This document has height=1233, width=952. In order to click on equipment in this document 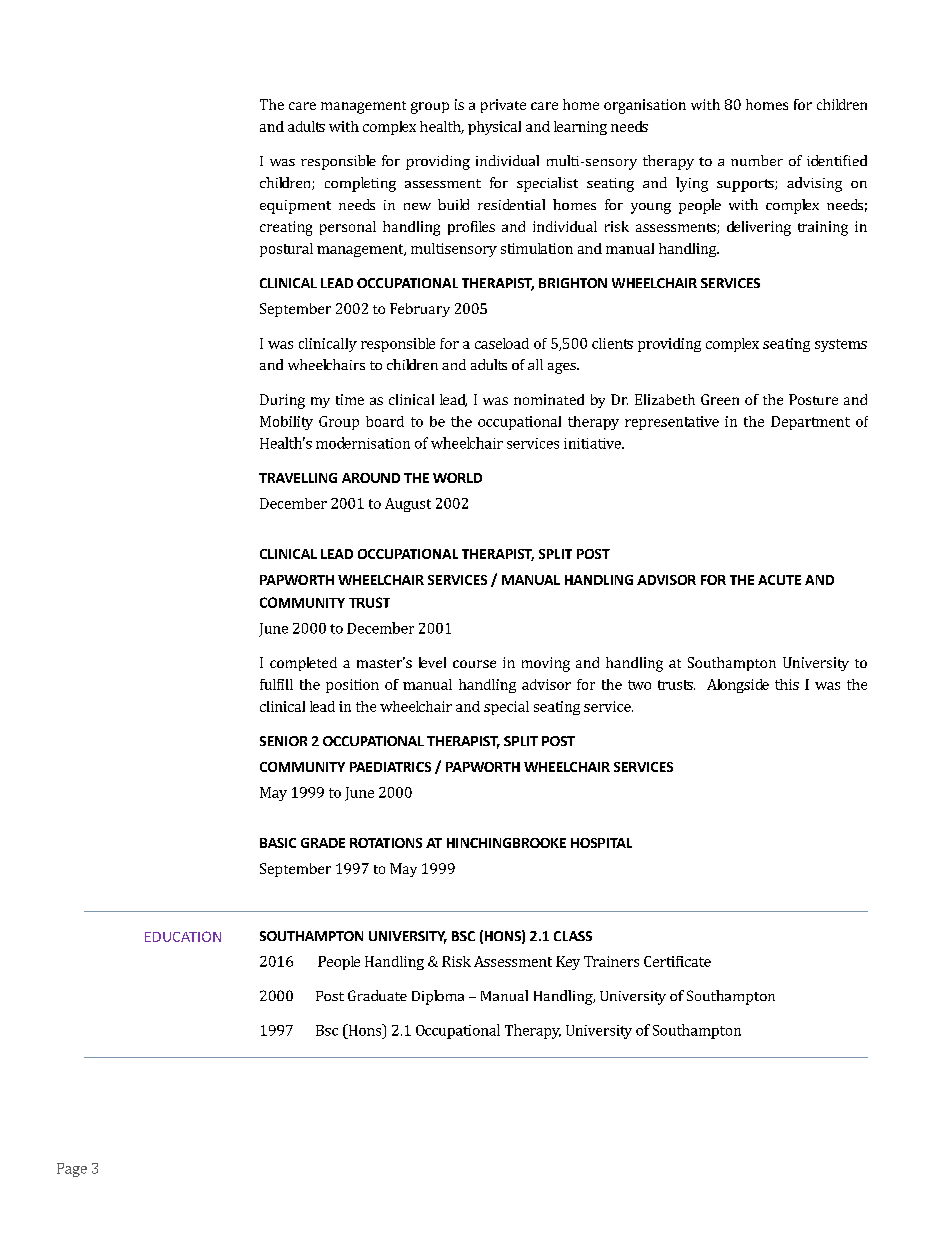, I will do `click(295, 207)`.
